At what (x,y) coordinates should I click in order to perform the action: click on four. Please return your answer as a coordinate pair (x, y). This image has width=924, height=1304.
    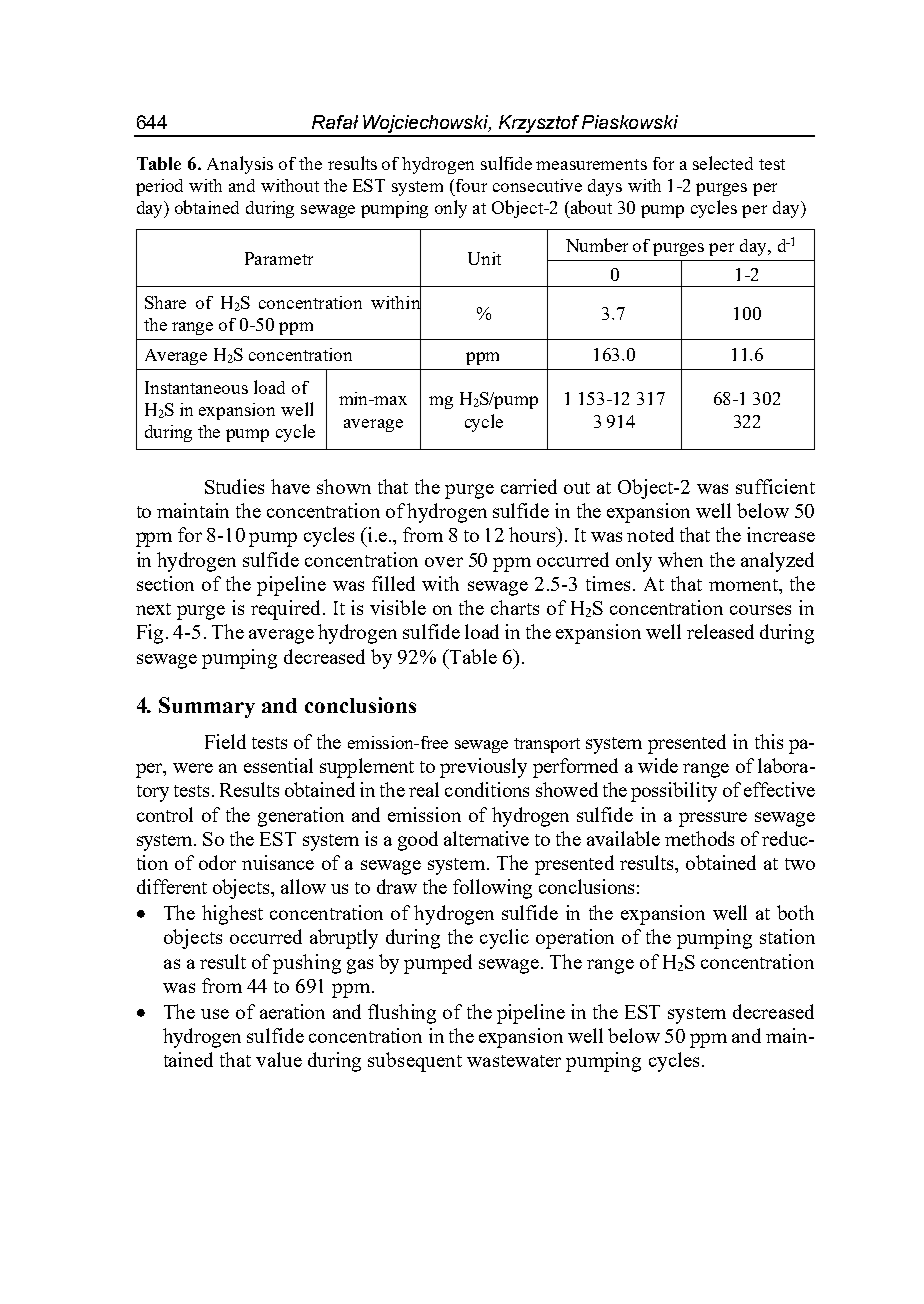
    Looking at the image, I should click on (471, 185).
